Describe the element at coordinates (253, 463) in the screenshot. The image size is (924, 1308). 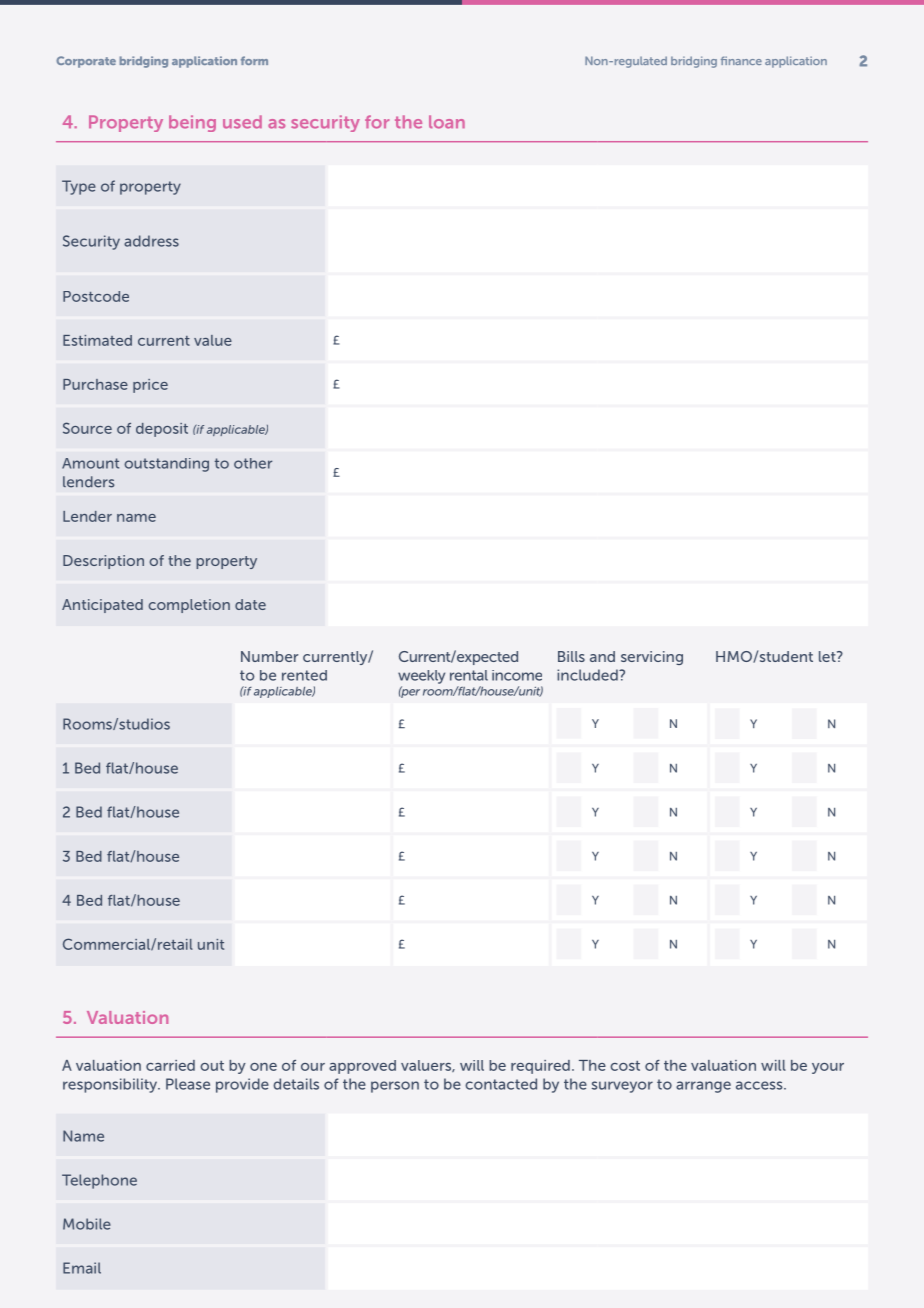
I see `other` at that location.
